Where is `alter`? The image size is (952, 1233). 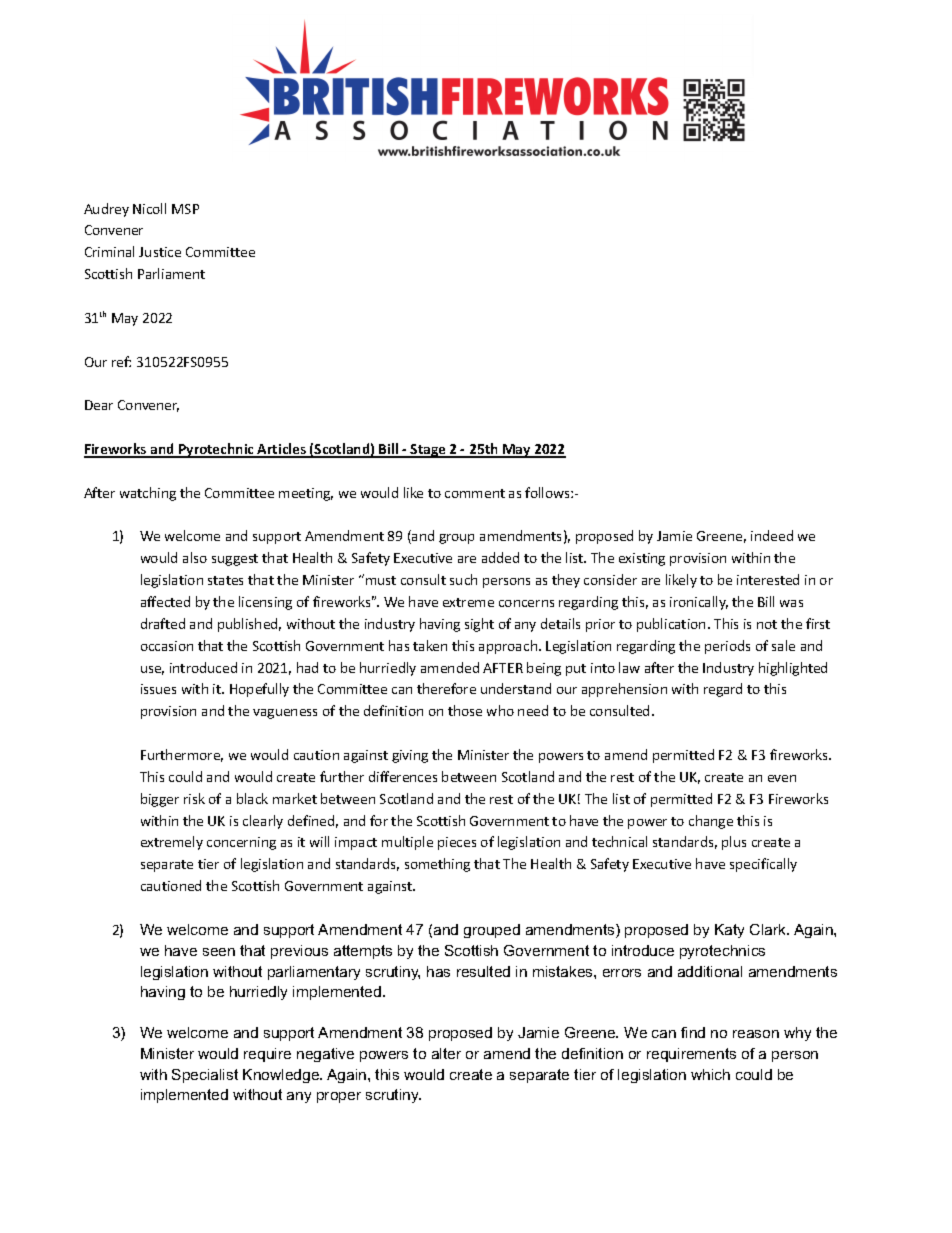
alter is located at coordinates (446, 1053).
